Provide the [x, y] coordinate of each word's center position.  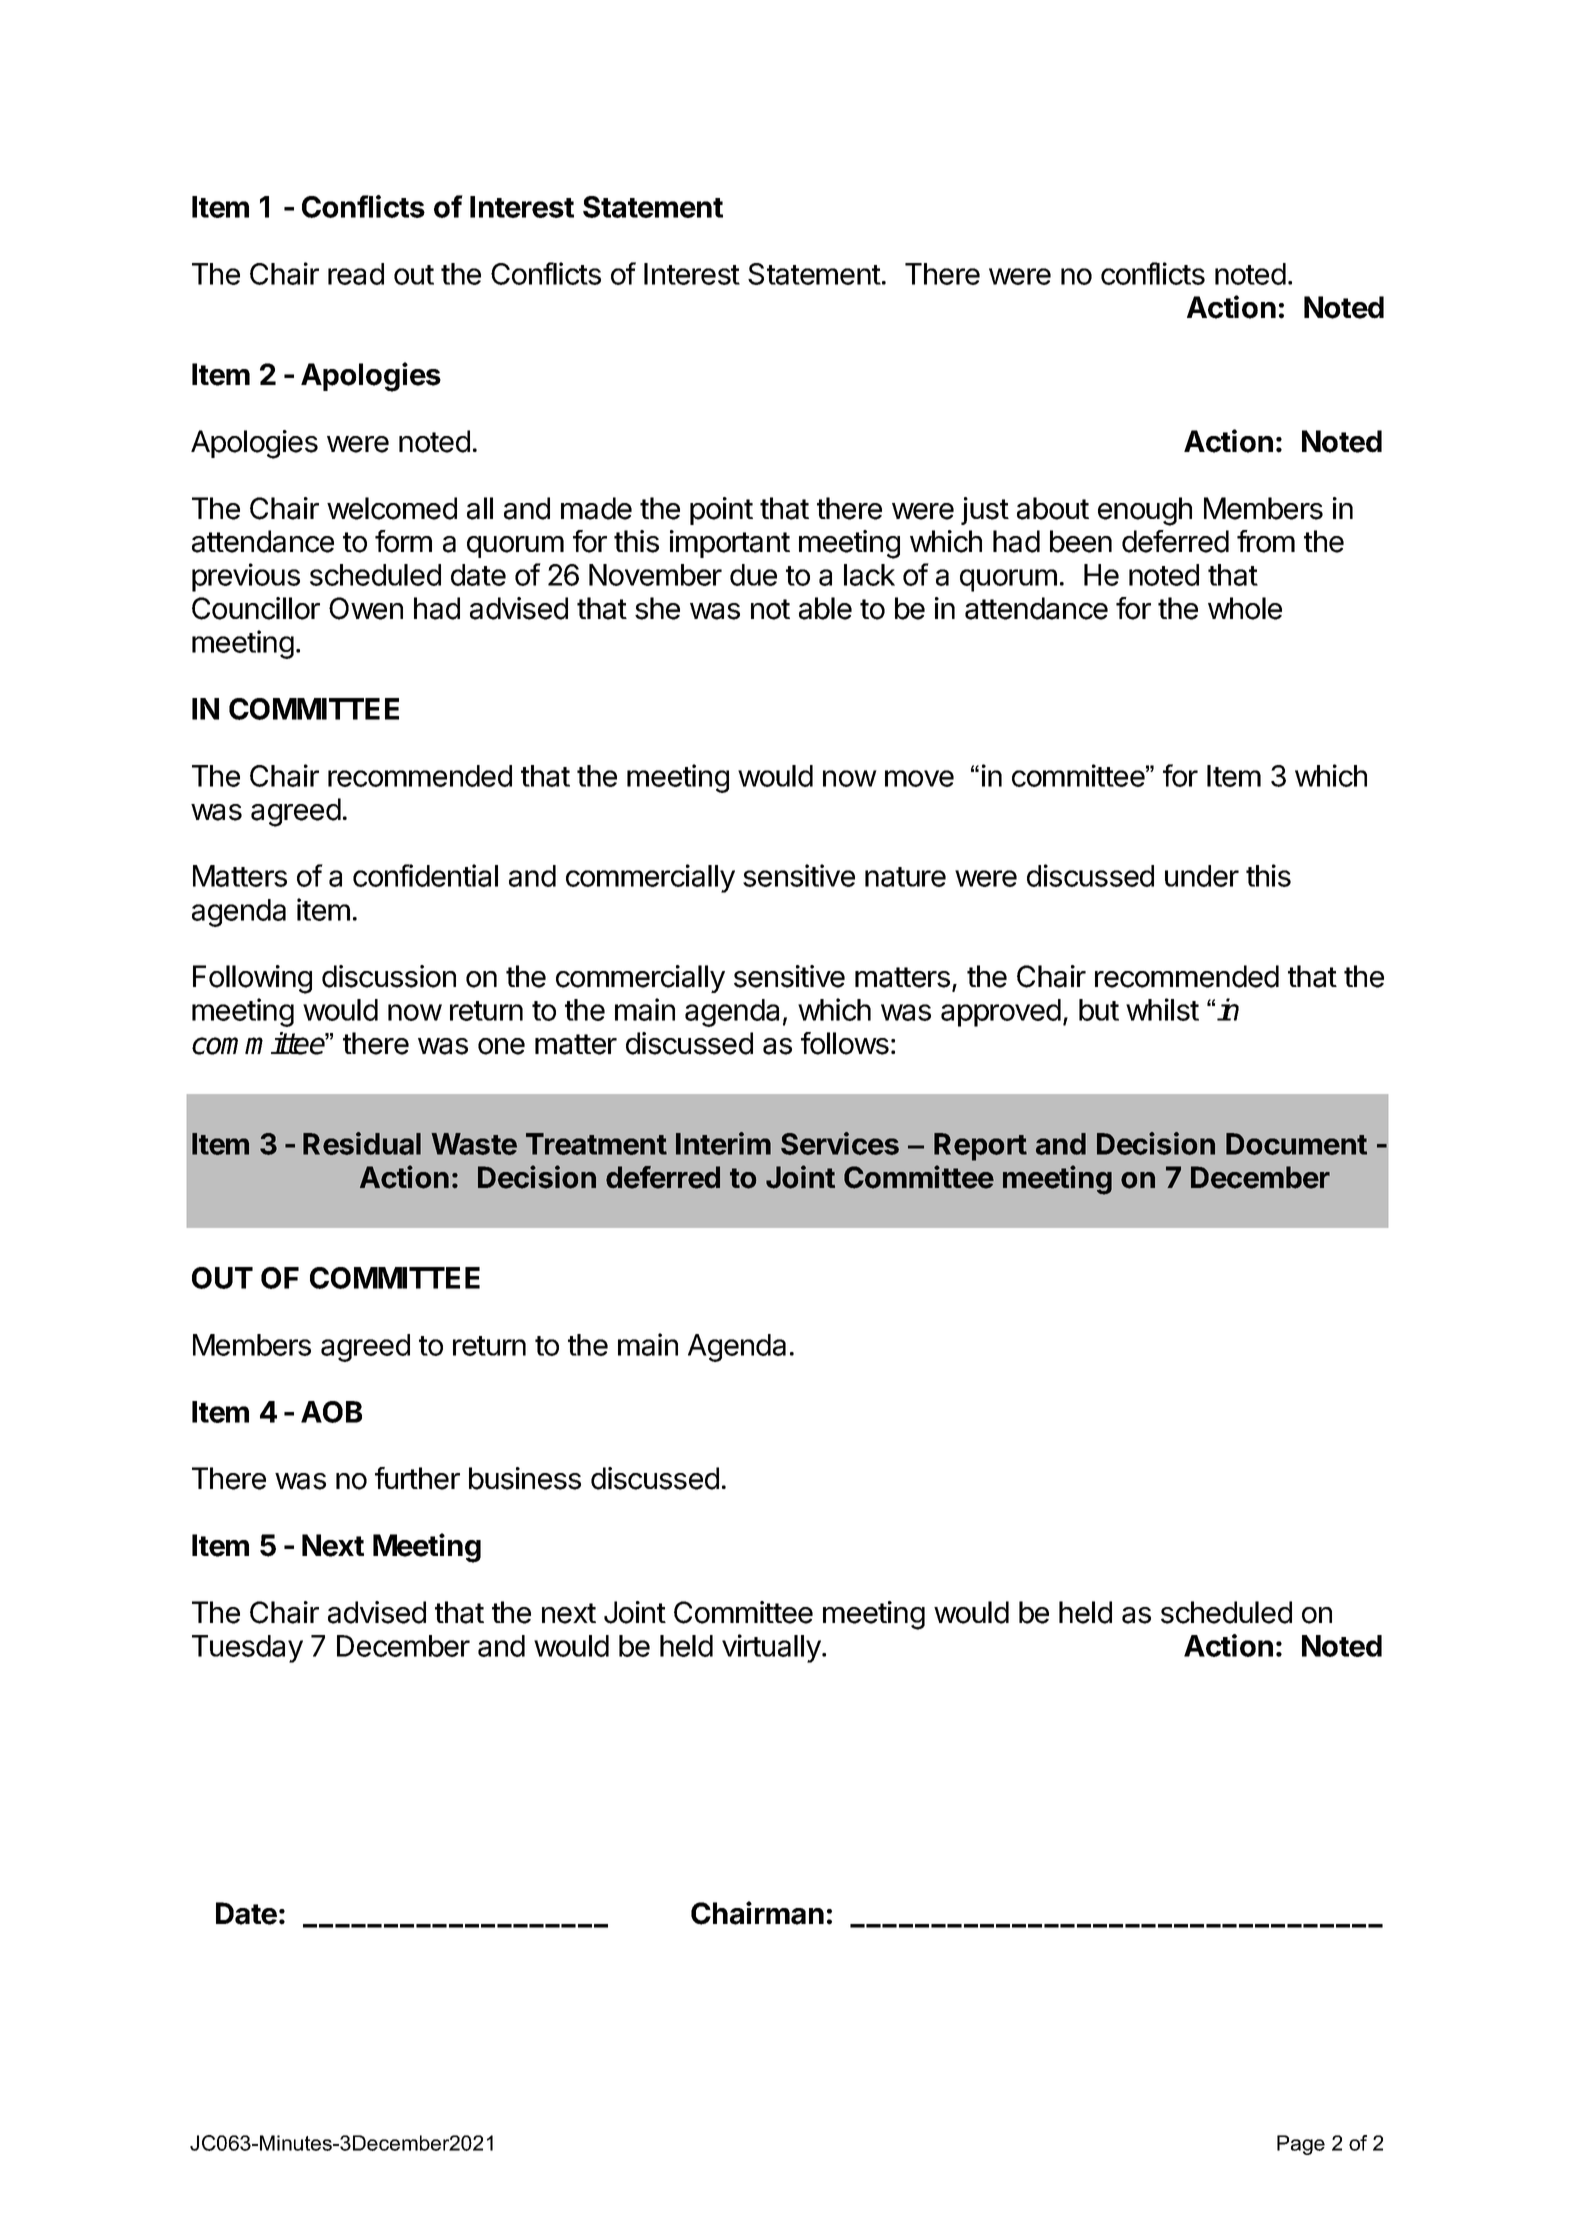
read [356, 274]
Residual [362, 1143]
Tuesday [247, 1649]
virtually [771, 1648]
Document [1296, 1144]
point [721, 511]
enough [1145, 511]
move [919, 778]
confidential [425, 875]
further [417, 1478]
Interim [723, 1143]
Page [1301, 2145]
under [1202, 876]
